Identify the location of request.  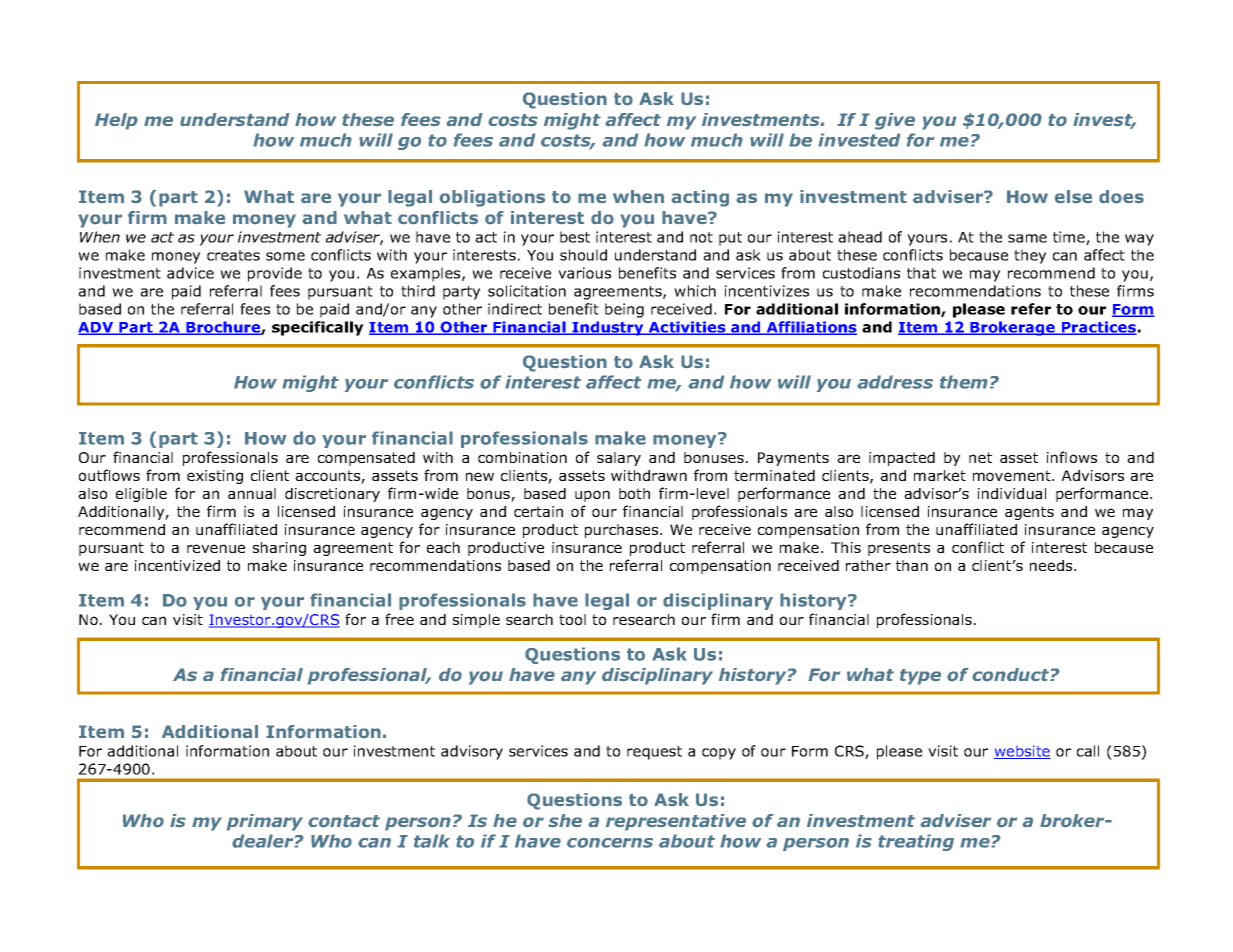
(654, 753).
